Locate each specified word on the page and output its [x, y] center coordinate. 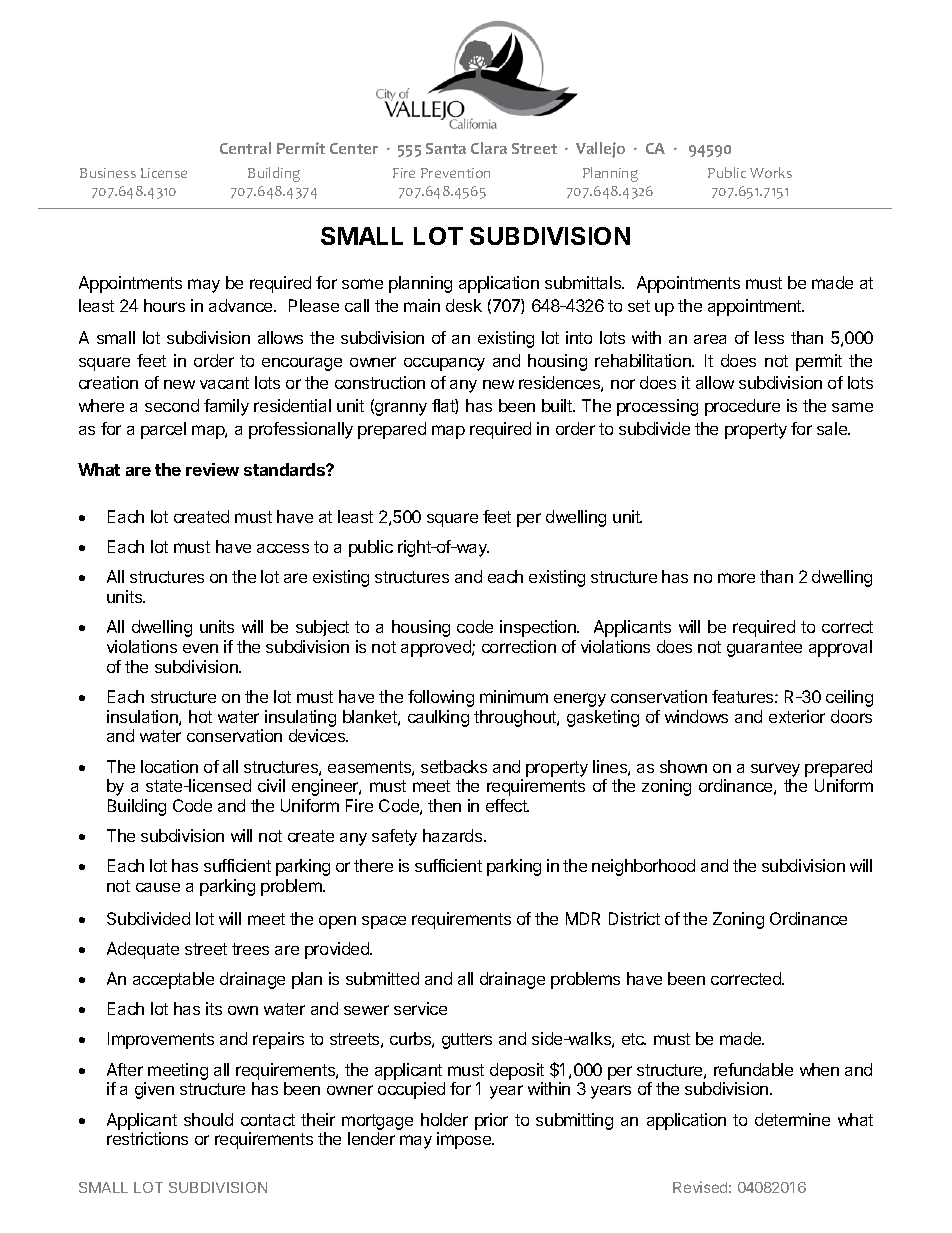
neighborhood [643, 867]
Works [771, 172]
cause [158, 887]
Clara [489, 148]
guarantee [764, 649]
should [208, 1119]
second [172, 405]
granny [400, 409]
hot [200, 716]
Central [245, 148]
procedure [742, 407]
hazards [454, 835]
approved [437, 648]
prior [491, 1121]
